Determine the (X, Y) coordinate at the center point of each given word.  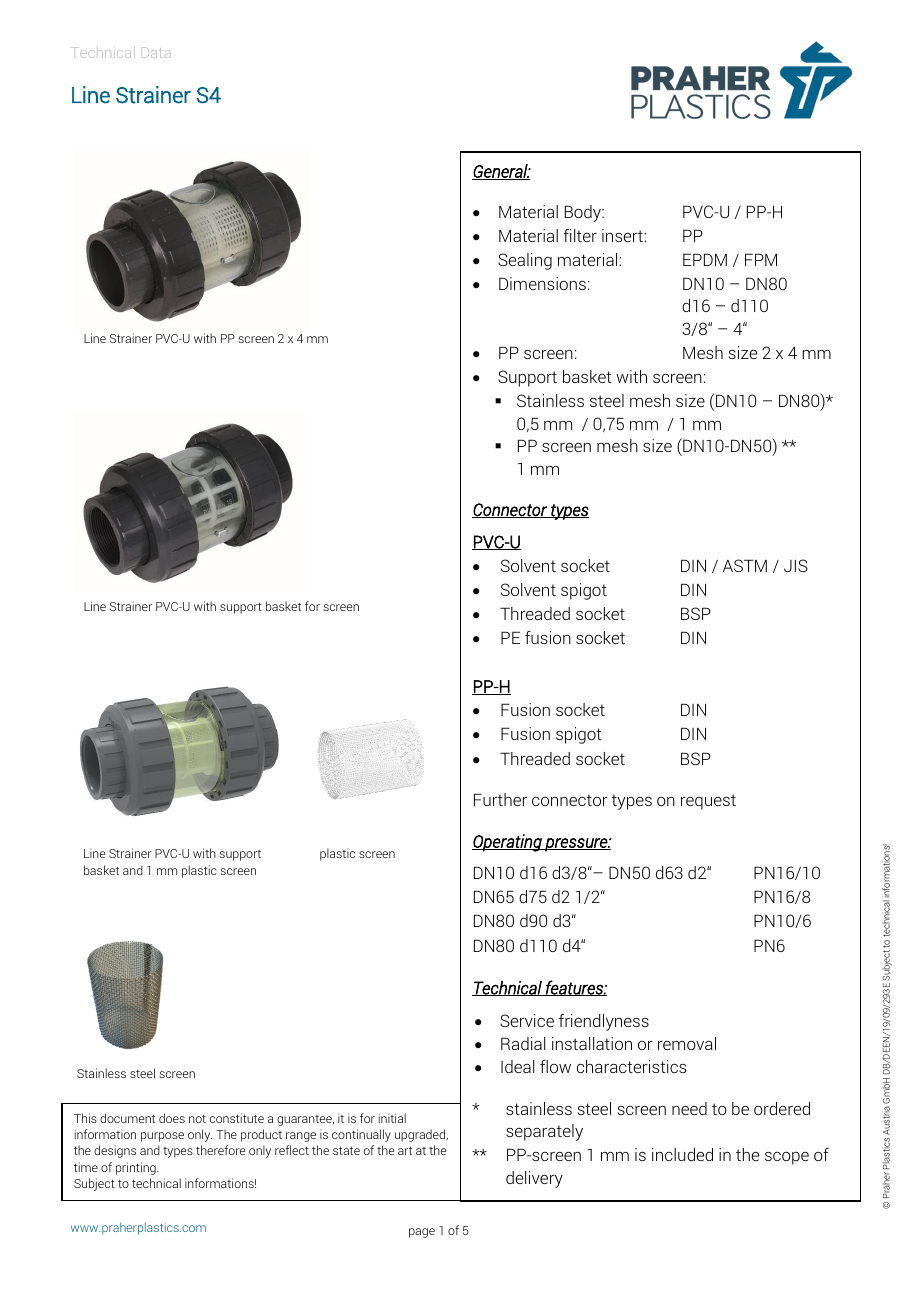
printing (137, 1168)
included (682, 1154)
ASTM (745, 565)
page (422, 1233)
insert (623, 235)
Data (156, 52)
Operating (508, 843)
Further (500, 799)
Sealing (525, 261)
